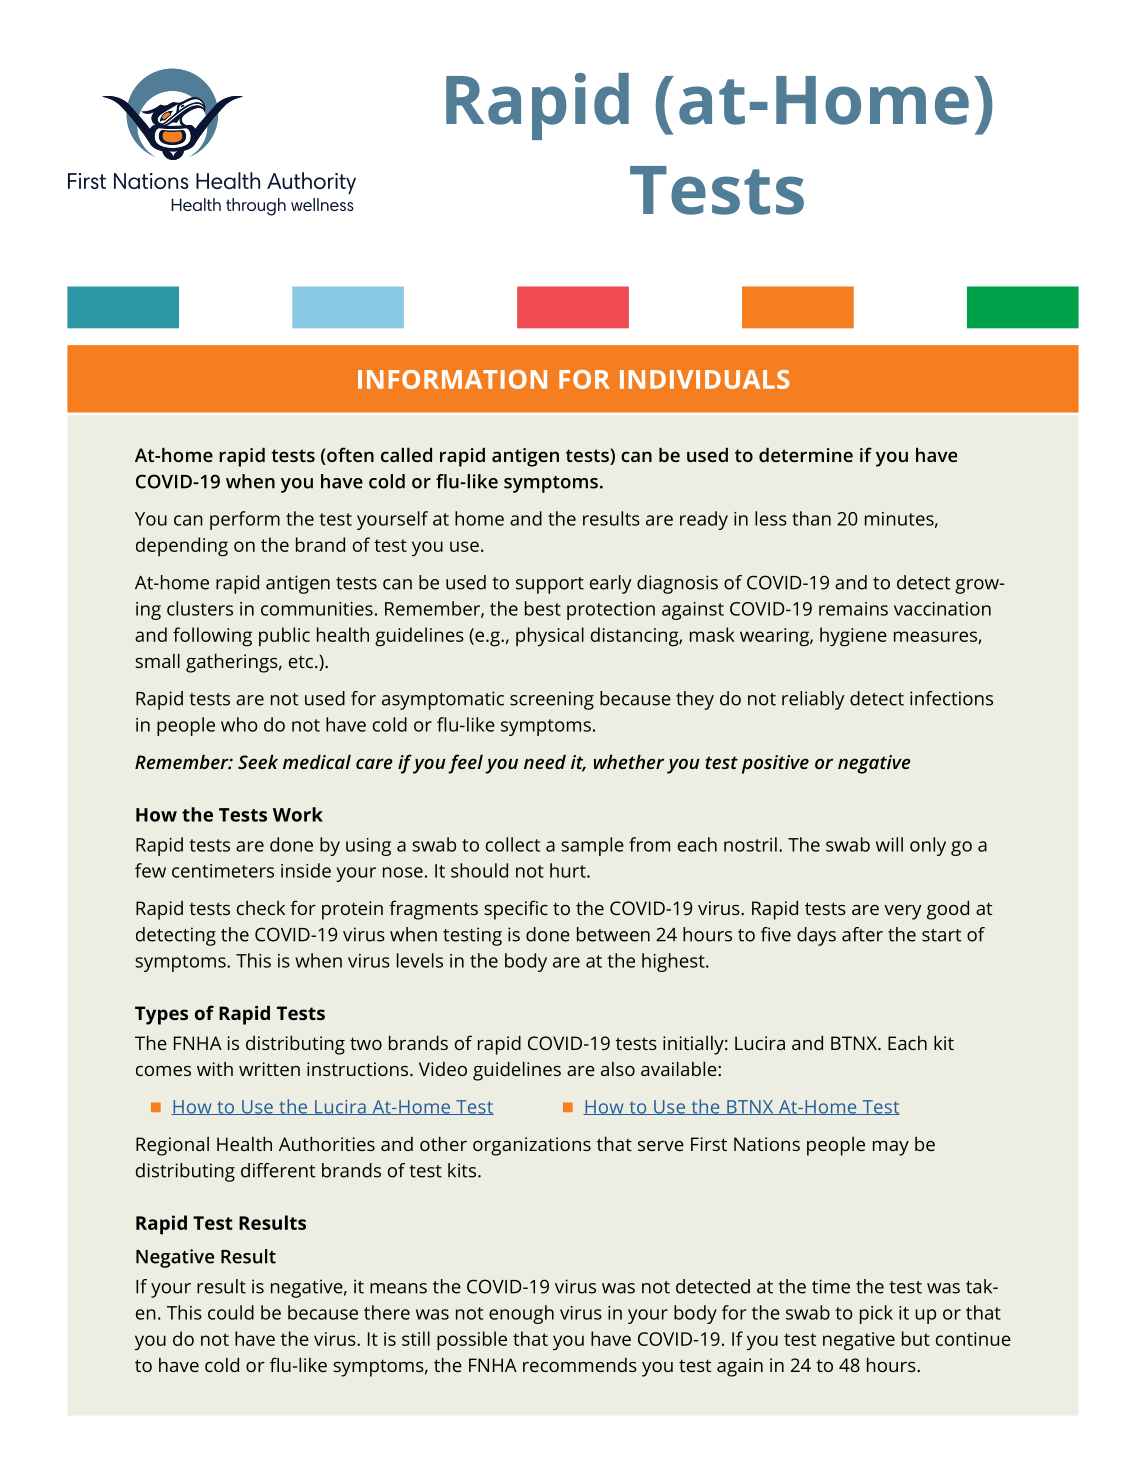  Describe the element at coordinates (552, 700) in the screenshot. I see `screening` at that location.
